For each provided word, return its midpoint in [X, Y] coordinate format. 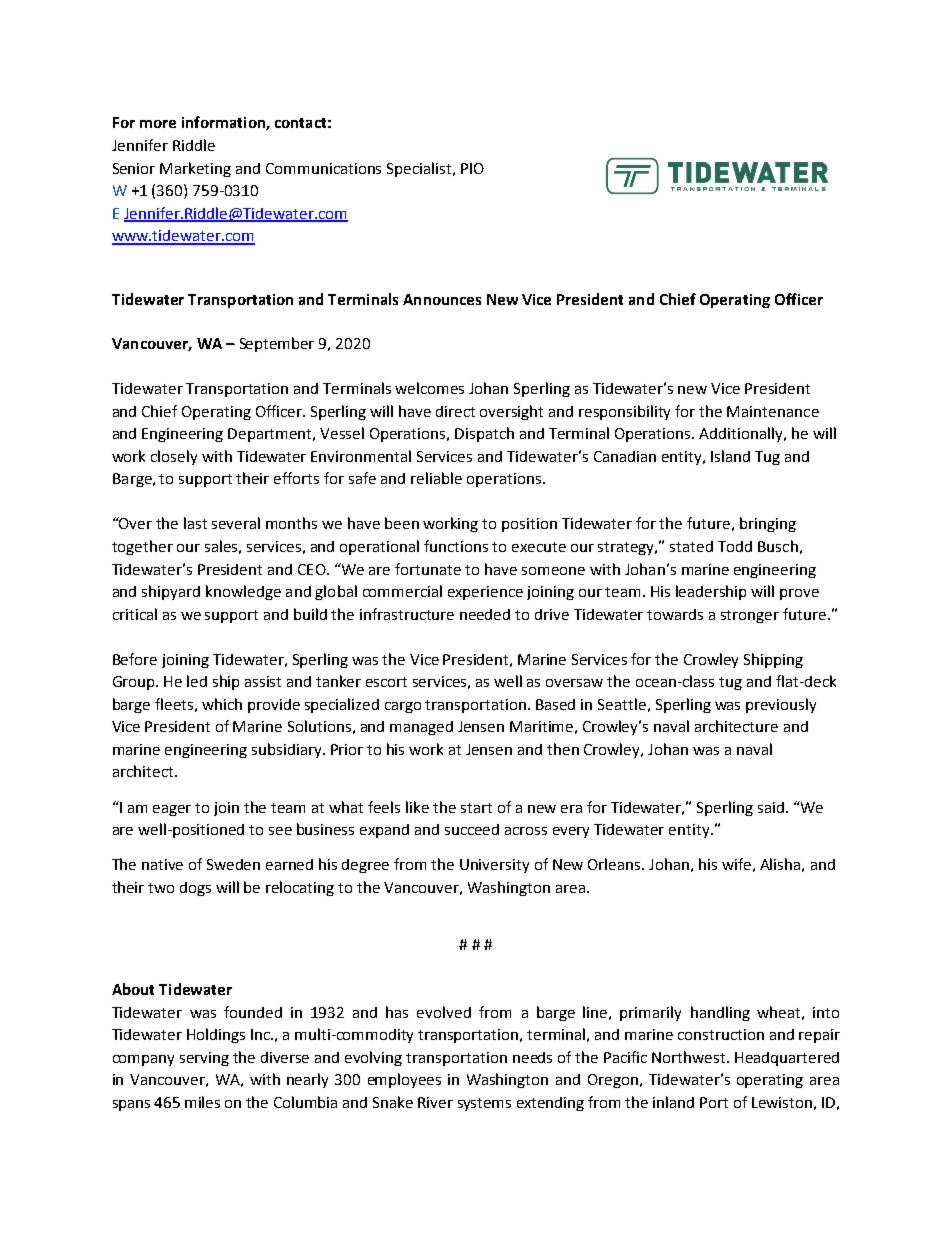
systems [484, 1104]
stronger [750, 616]
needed [485, 614]
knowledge [243, 592]
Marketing [195, 169]
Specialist [420, 169]
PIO [472, 168]
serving [204, 1059]
